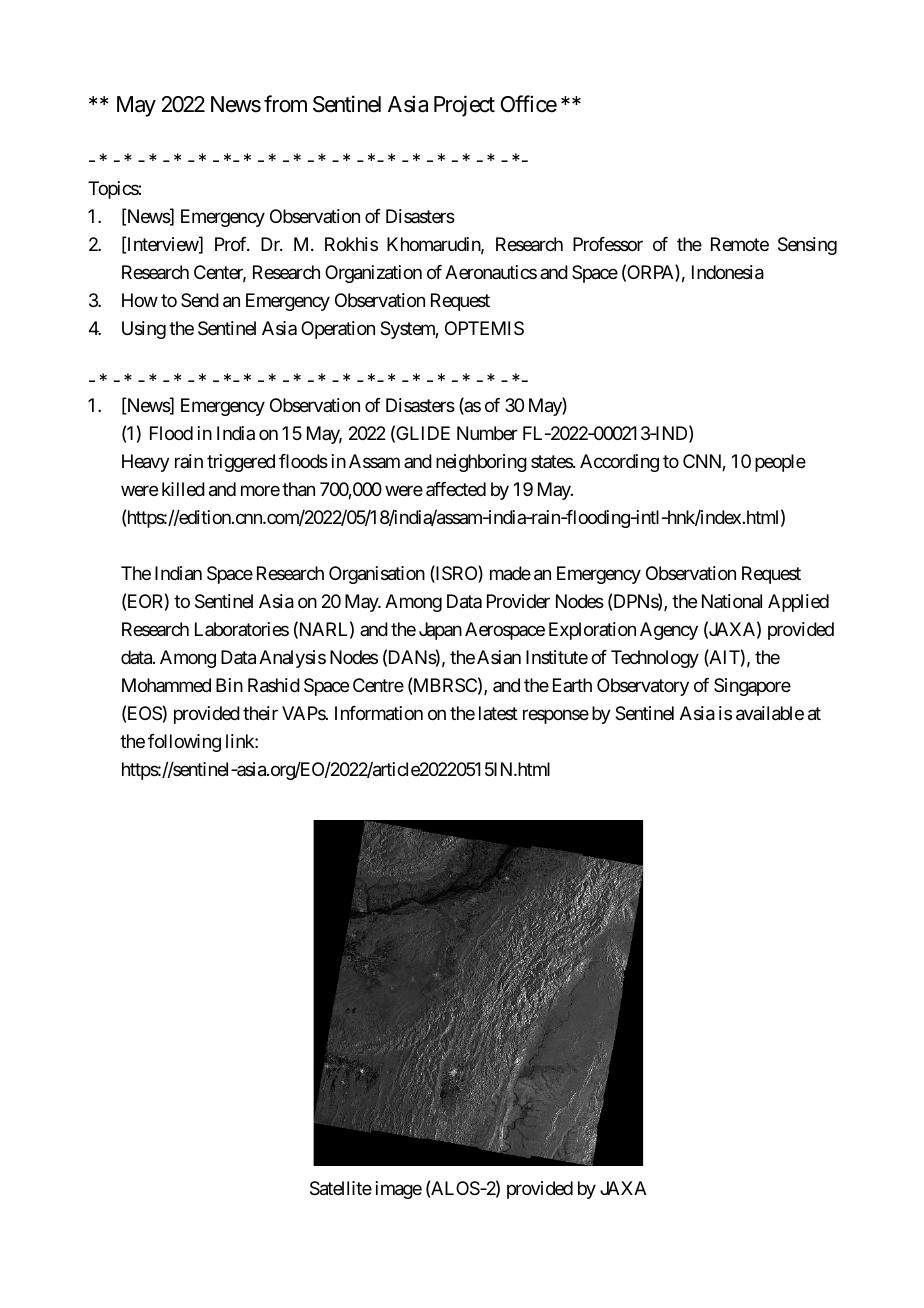 The image size is (924, 1308). I want to click on latest, so click(498, 713).
